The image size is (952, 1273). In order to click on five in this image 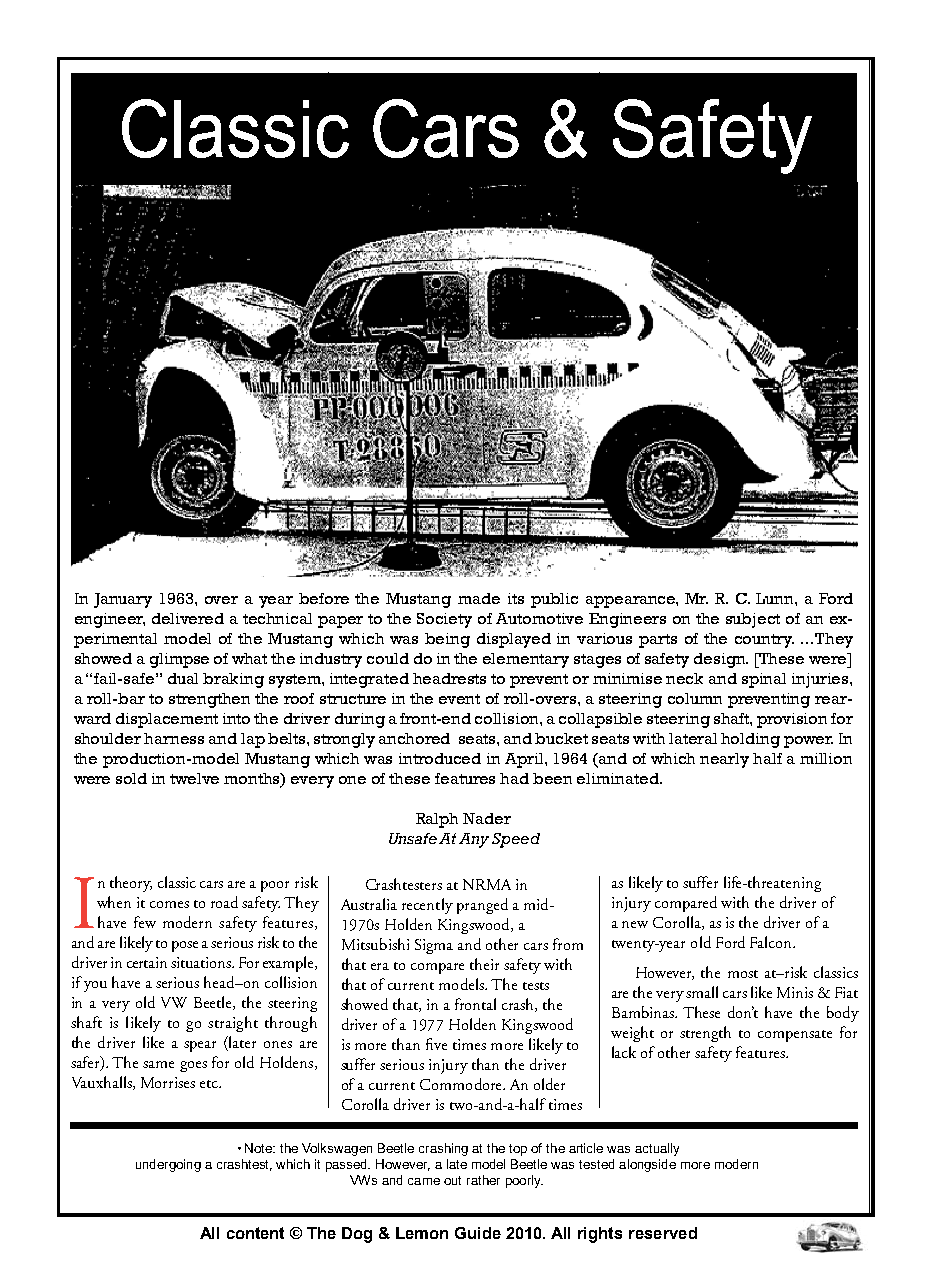, I will do `click(436, 1044)`.
